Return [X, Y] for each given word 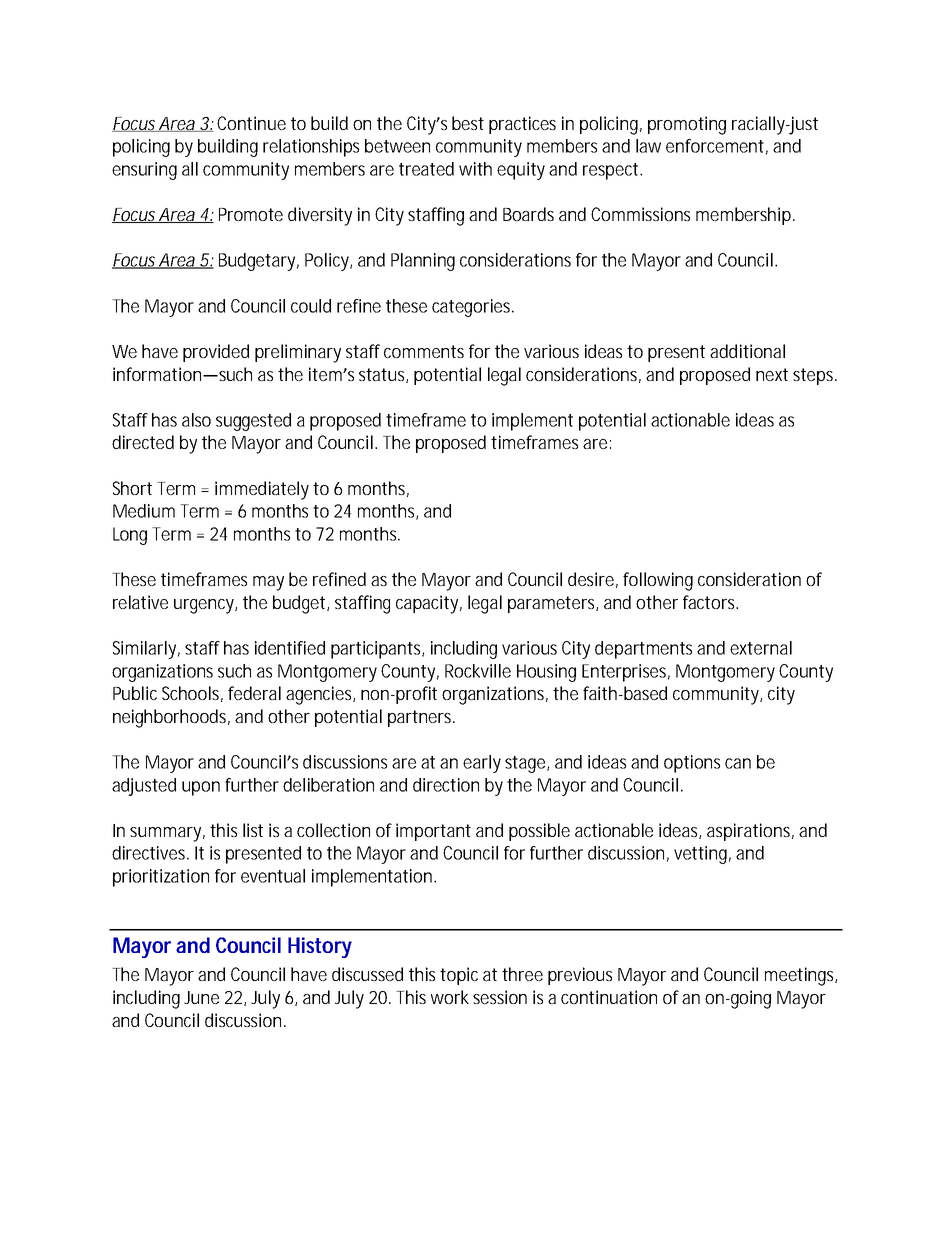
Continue [251, 123]
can [738, 763]
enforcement [715, 146]
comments [424, 351]
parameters [552, 604]
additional [747, 351]
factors [710, 602]
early [482, 764]
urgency [204, 606]
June [201, 997]
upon [201, 788]
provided [216, 353]
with [475, 169]
